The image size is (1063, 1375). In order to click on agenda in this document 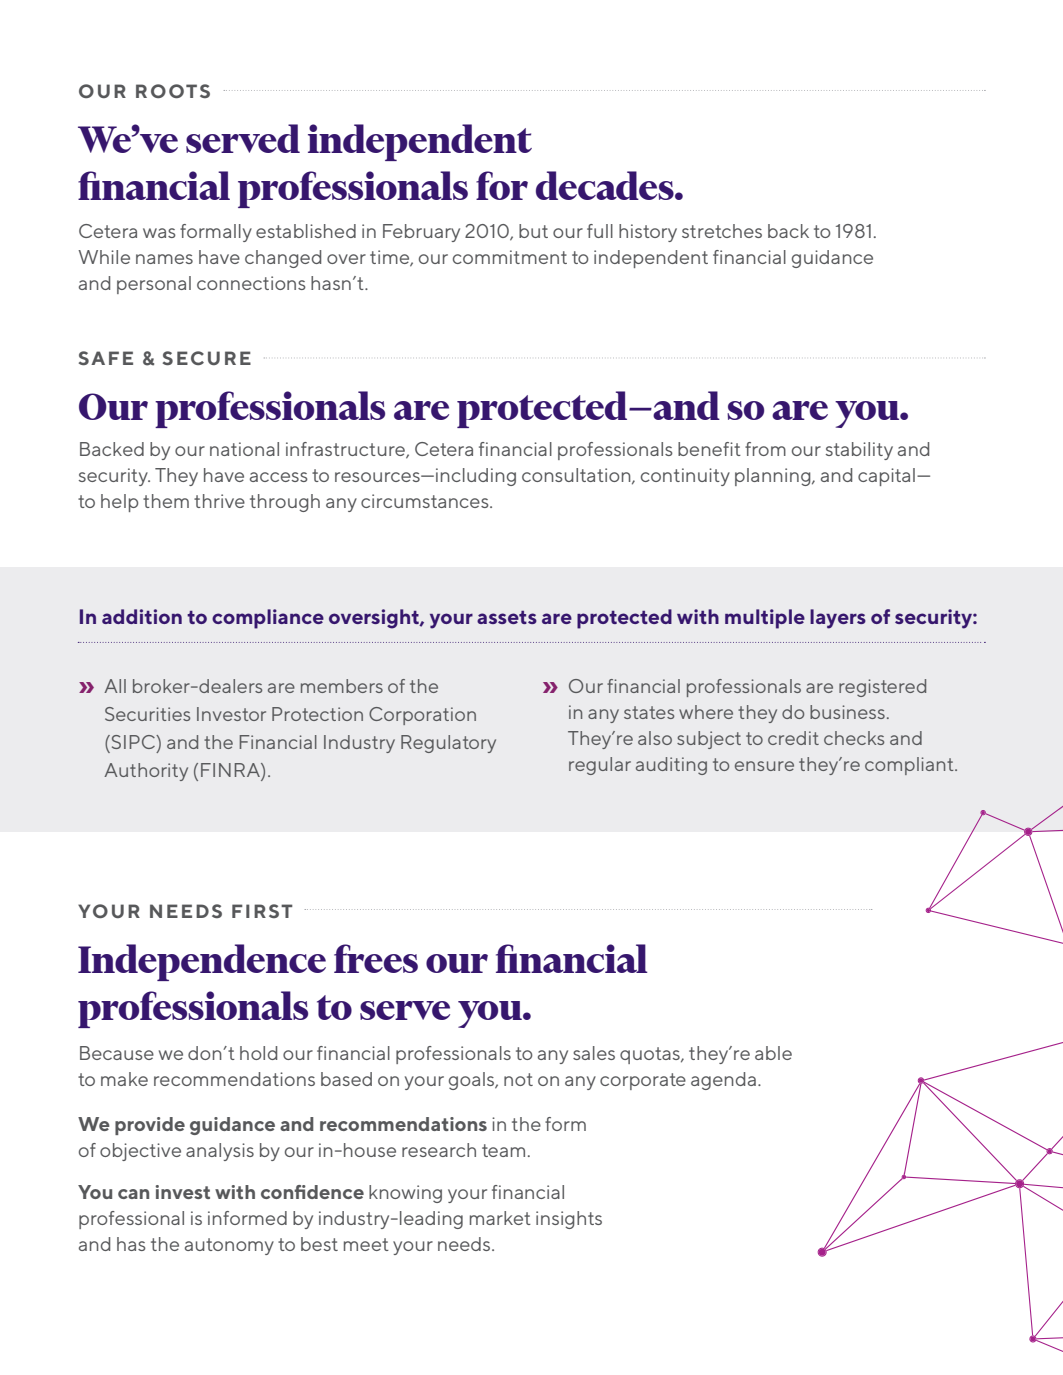, I will do `click(723, 1081)`.
